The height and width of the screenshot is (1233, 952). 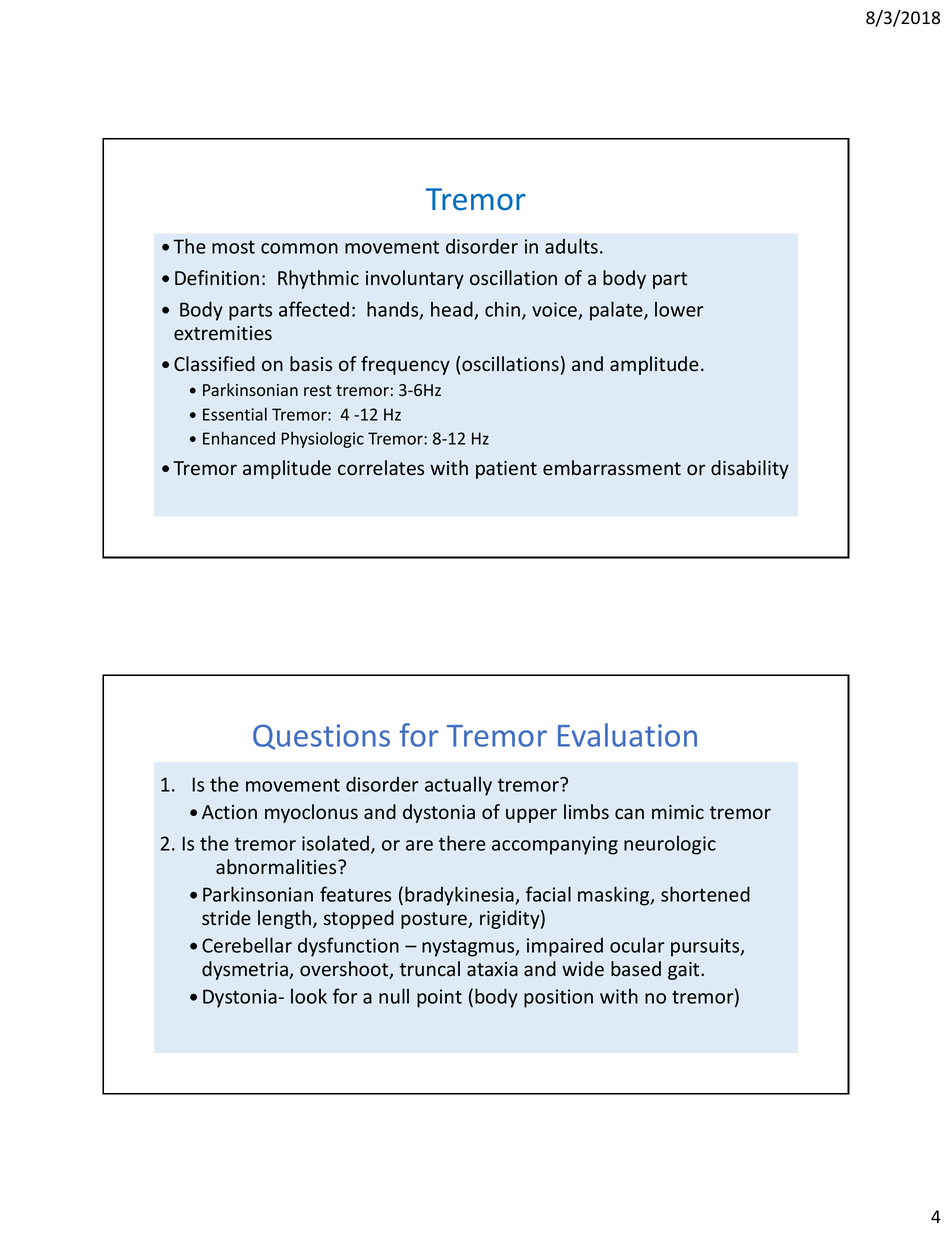 I want to click on lower, so click(x=679, y=309).
